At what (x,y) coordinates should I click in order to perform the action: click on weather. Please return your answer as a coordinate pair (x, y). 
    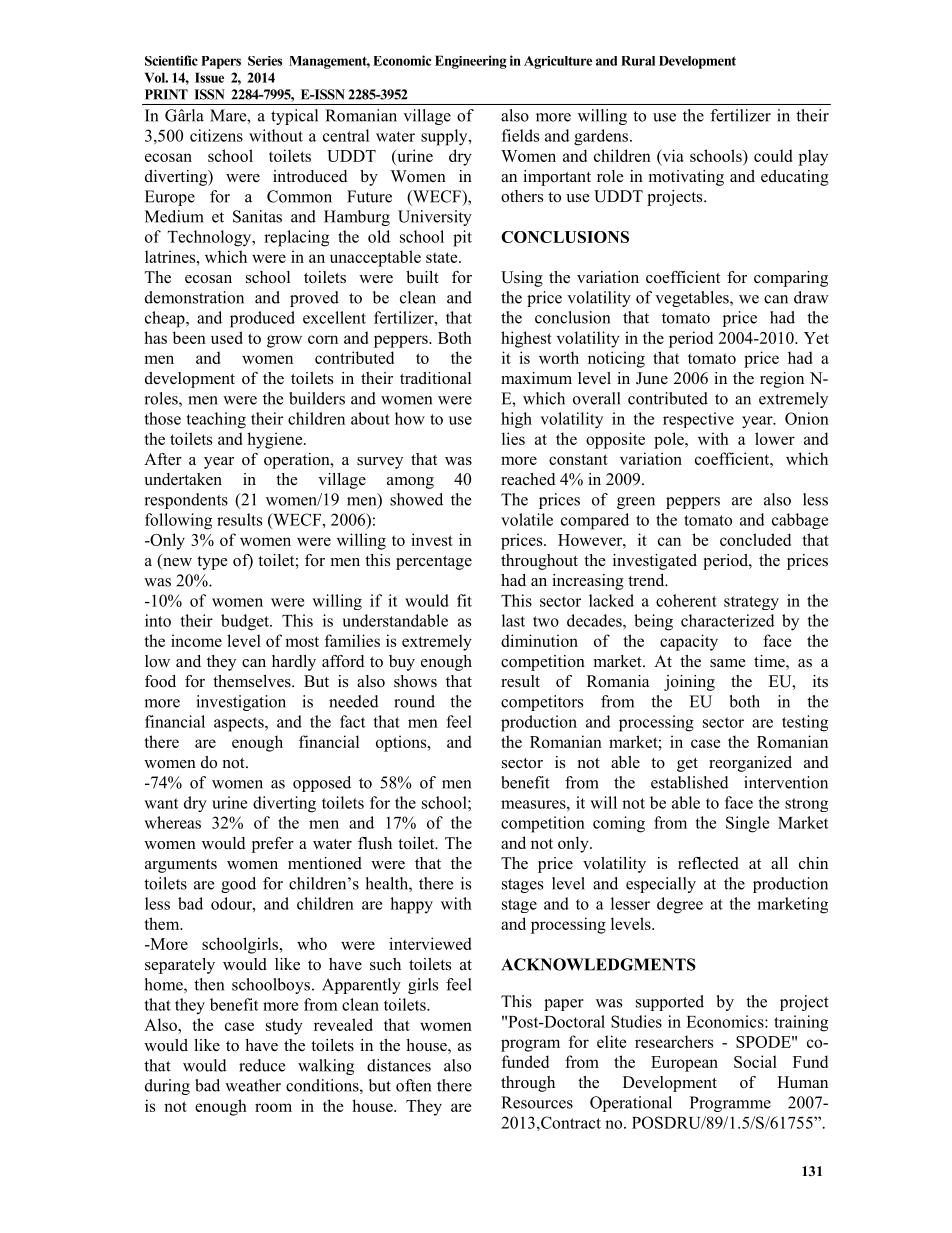
    Looking at the image, I should click on (253, 1085).
